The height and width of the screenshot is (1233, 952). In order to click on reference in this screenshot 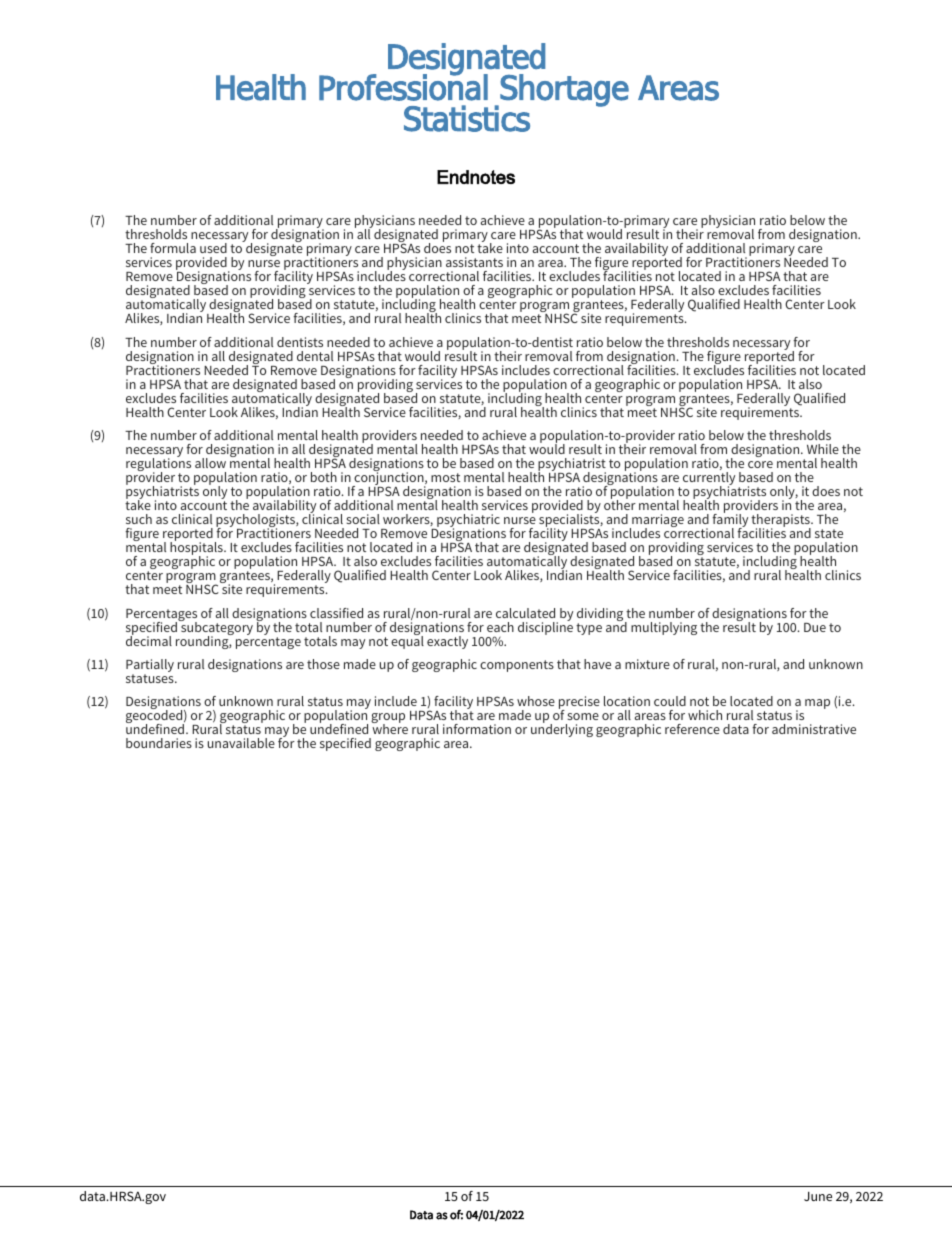, I will do `click(692, 729)`.
